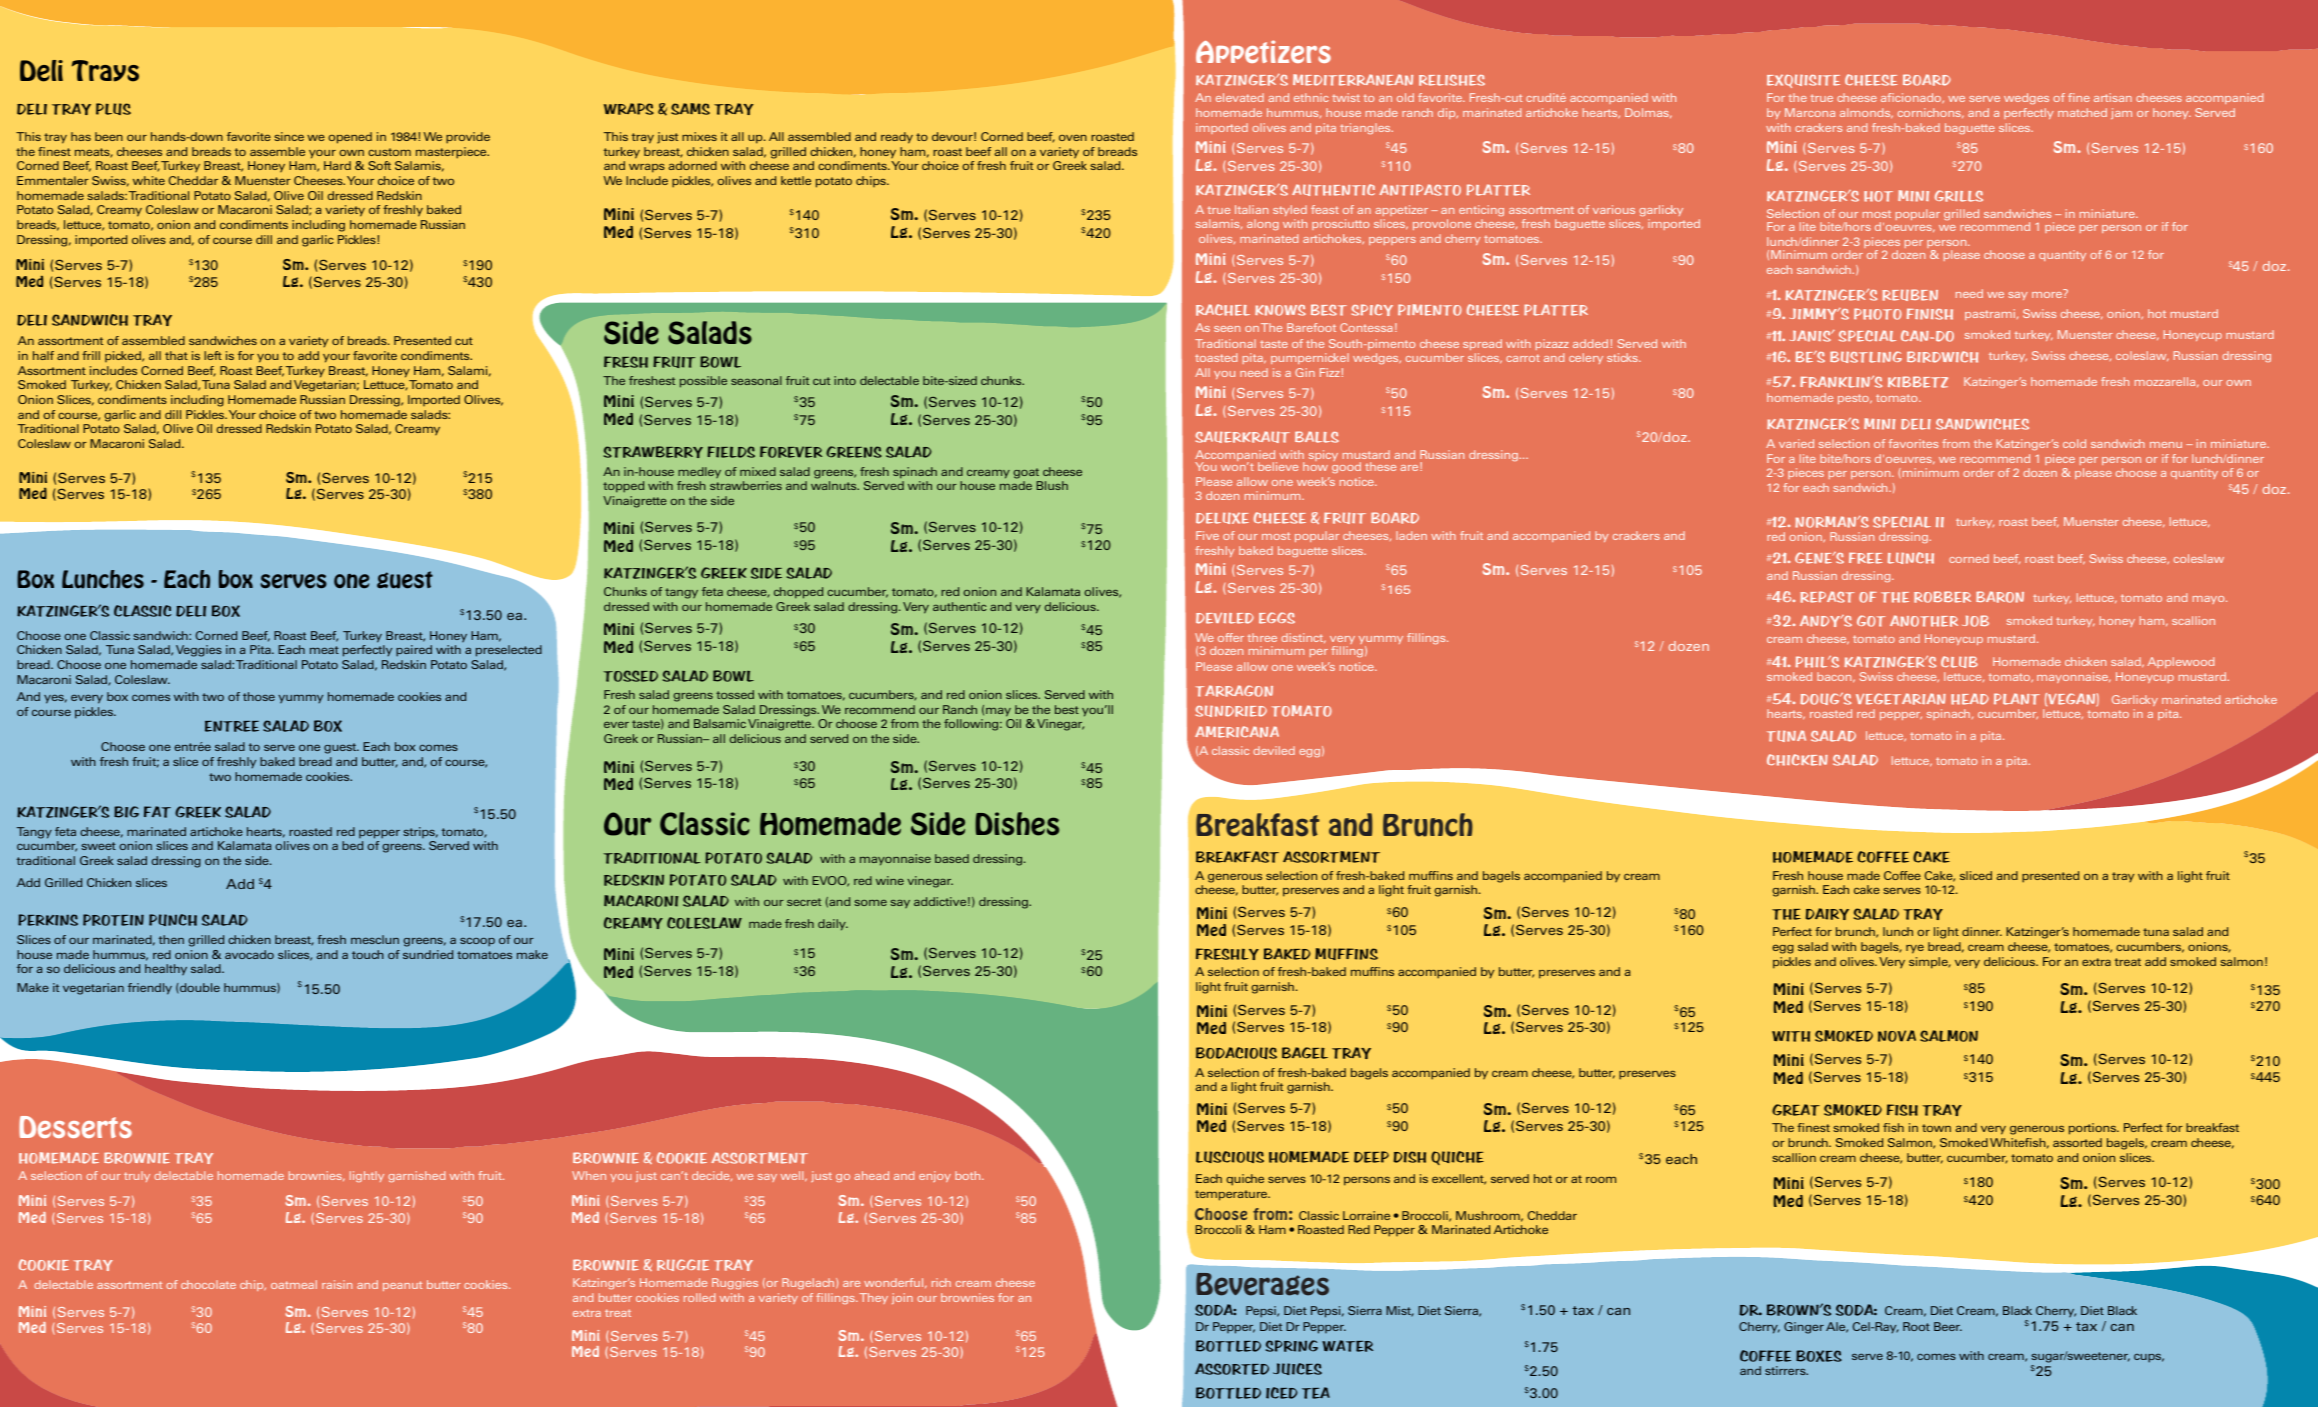 The width and height of the page is (2318, 1407). What do you see at coordinates (208, 1284) in the page?
I see `chocolate` at bounding box center [208, 1284].
